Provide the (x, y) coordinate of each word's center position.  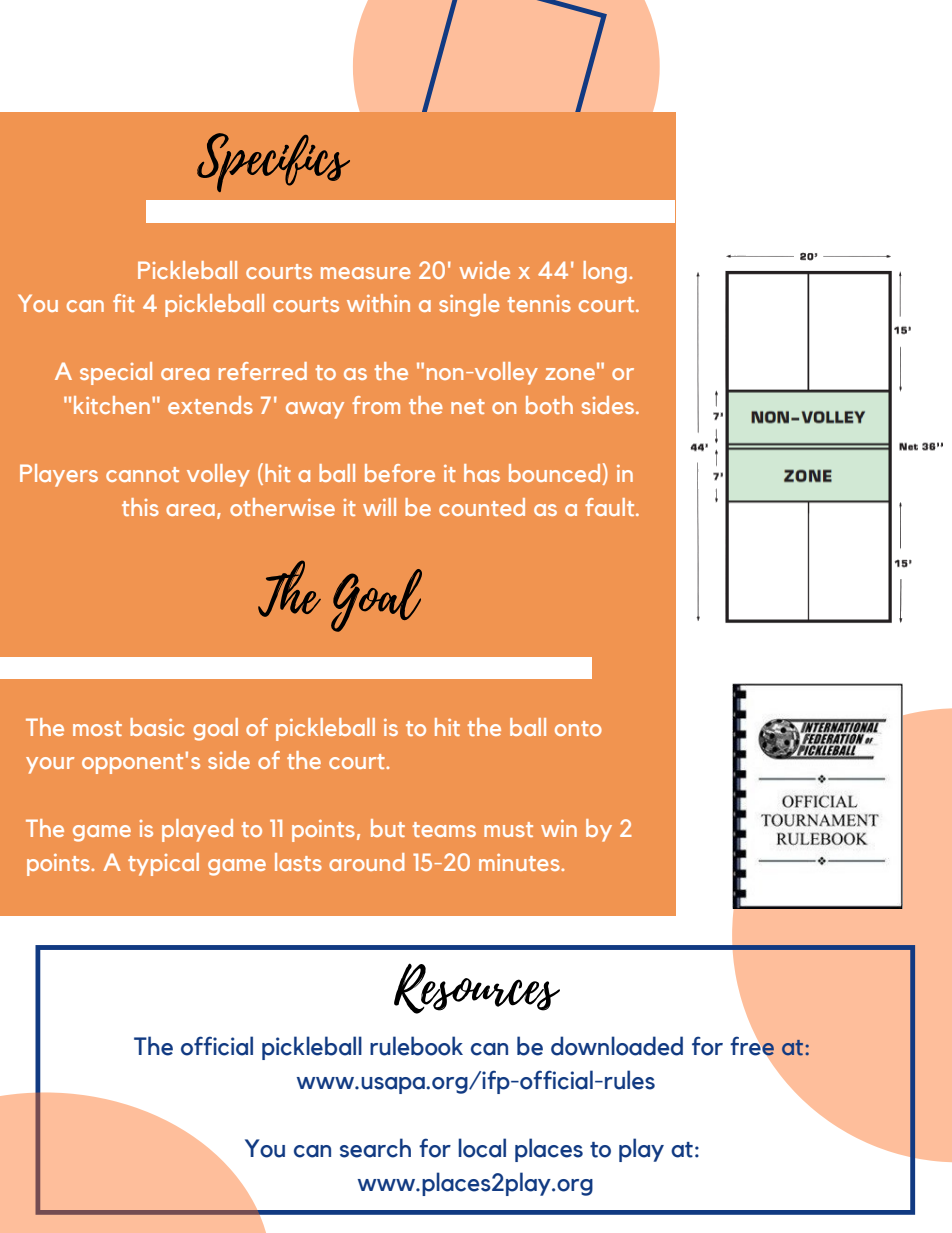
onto (578, 728)
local (482, 1148)
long (605, 272)
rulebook (416, 1046)
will (379, 507)
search (375, 1148)
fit (124, 303)
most (97, 728)
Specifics (273, 162)
